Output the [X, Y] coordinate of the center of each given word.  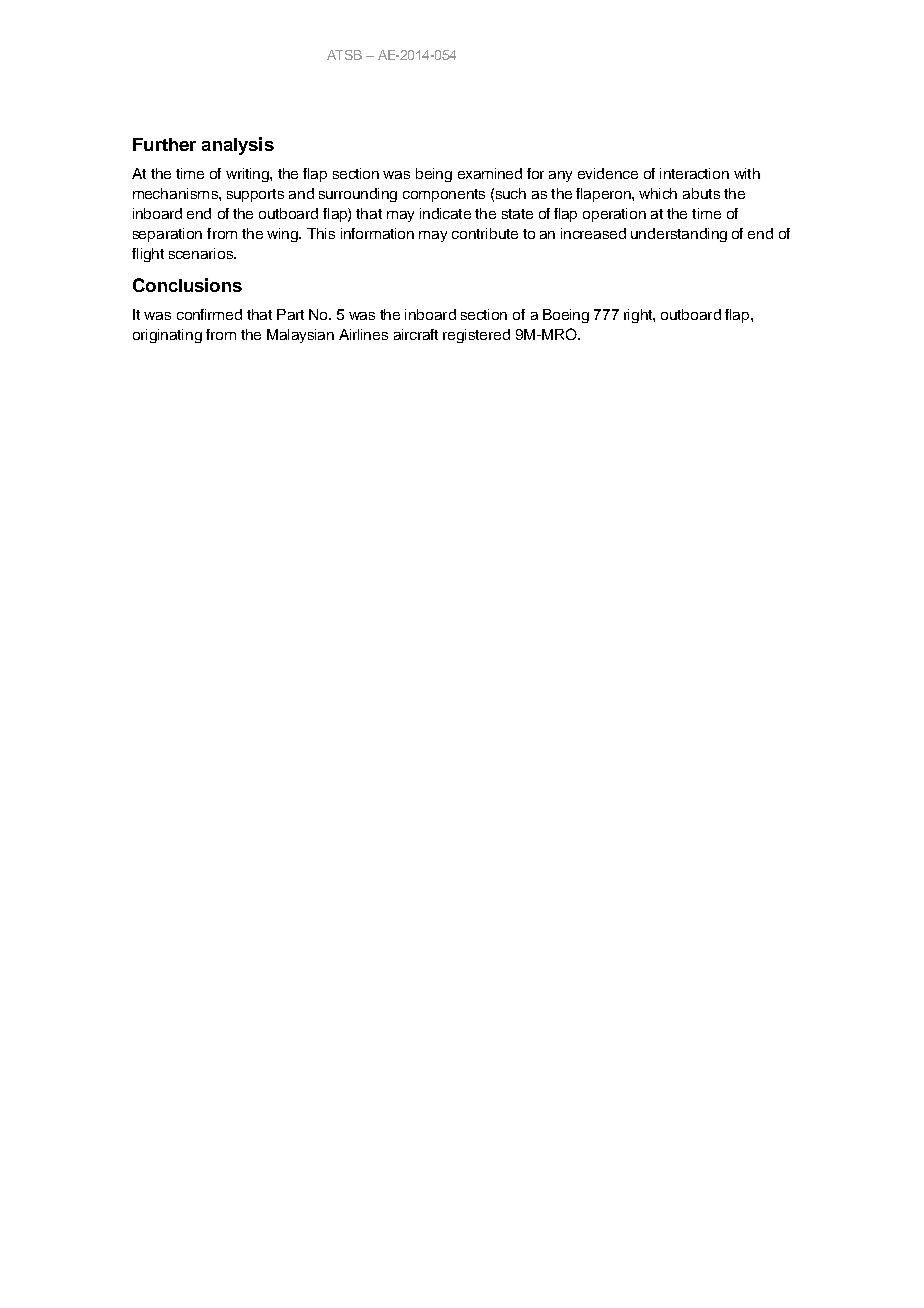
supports [255, 195]
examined [490, 173]
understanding [679, 235]
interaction [694, 173]
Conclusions [187, 285]
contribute [485, 233]
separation [167, 235]
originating [167, 336]
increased [593, 233]
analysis [238, 146]
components [444, 195]
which [658, 193]
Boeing [566, 316]
